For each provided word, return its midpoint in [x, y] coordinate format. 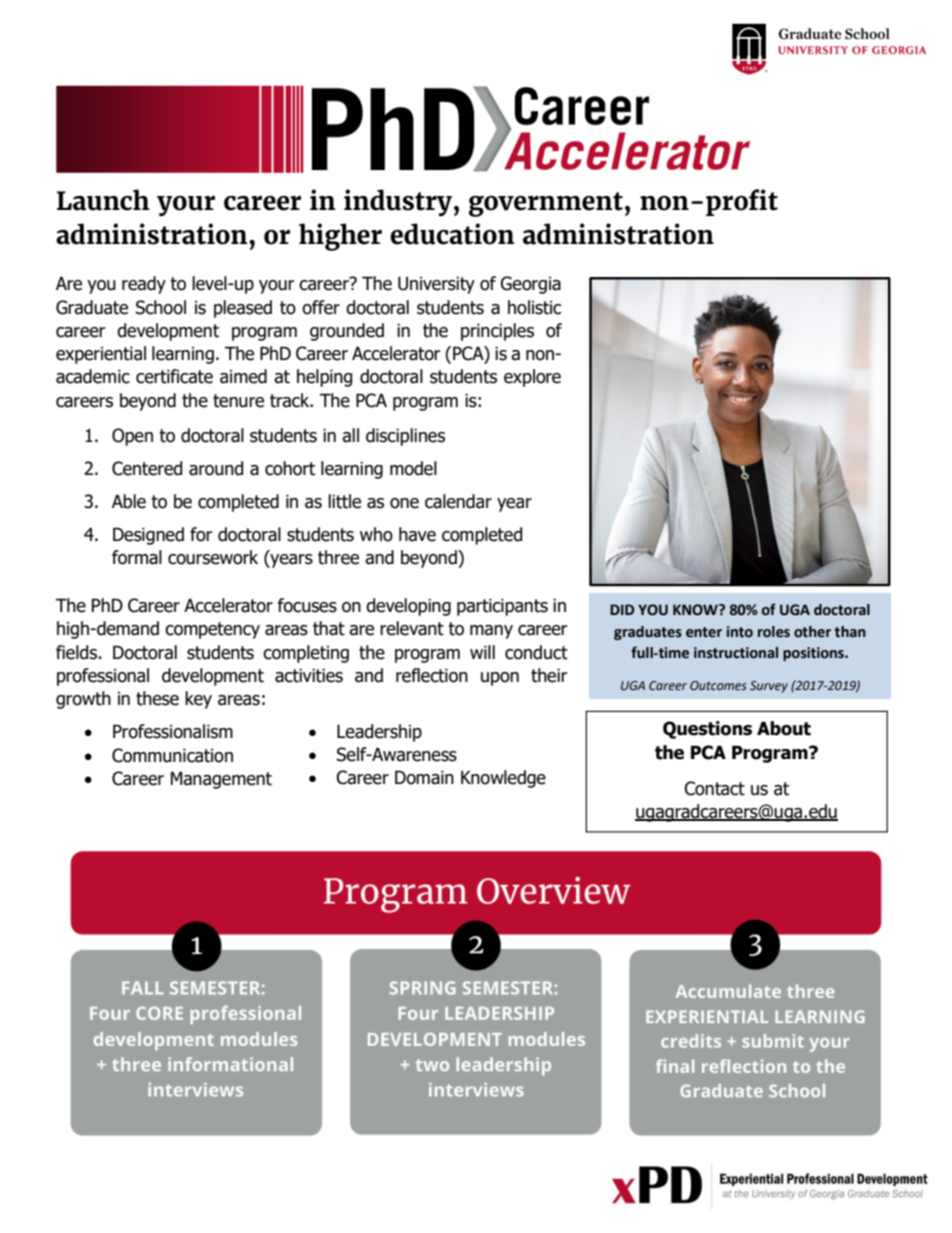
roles [774, 632]
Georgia [530, 285]
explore [532, 378]
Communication [172, 755]
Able [129, 501]
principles [497, 332]
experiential [101, 355]
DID [622, 609]
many [491, 632]
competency [212, 630]
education [452, 234]
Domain [424, 777]
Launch [103, 200]
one [404, 503]
